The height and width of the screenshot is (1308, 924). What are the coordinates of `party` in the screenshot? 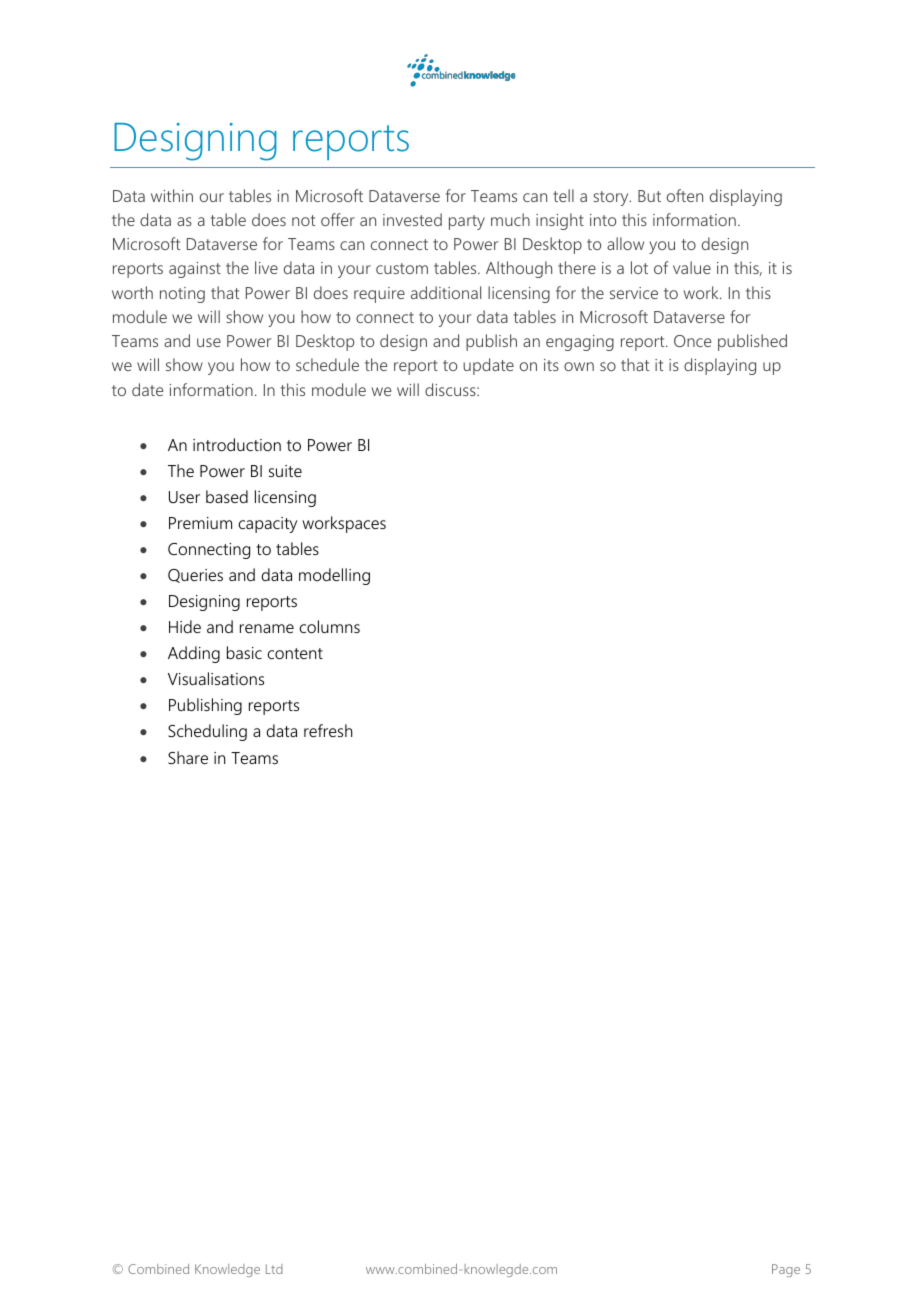 It's located at (467, 222).
